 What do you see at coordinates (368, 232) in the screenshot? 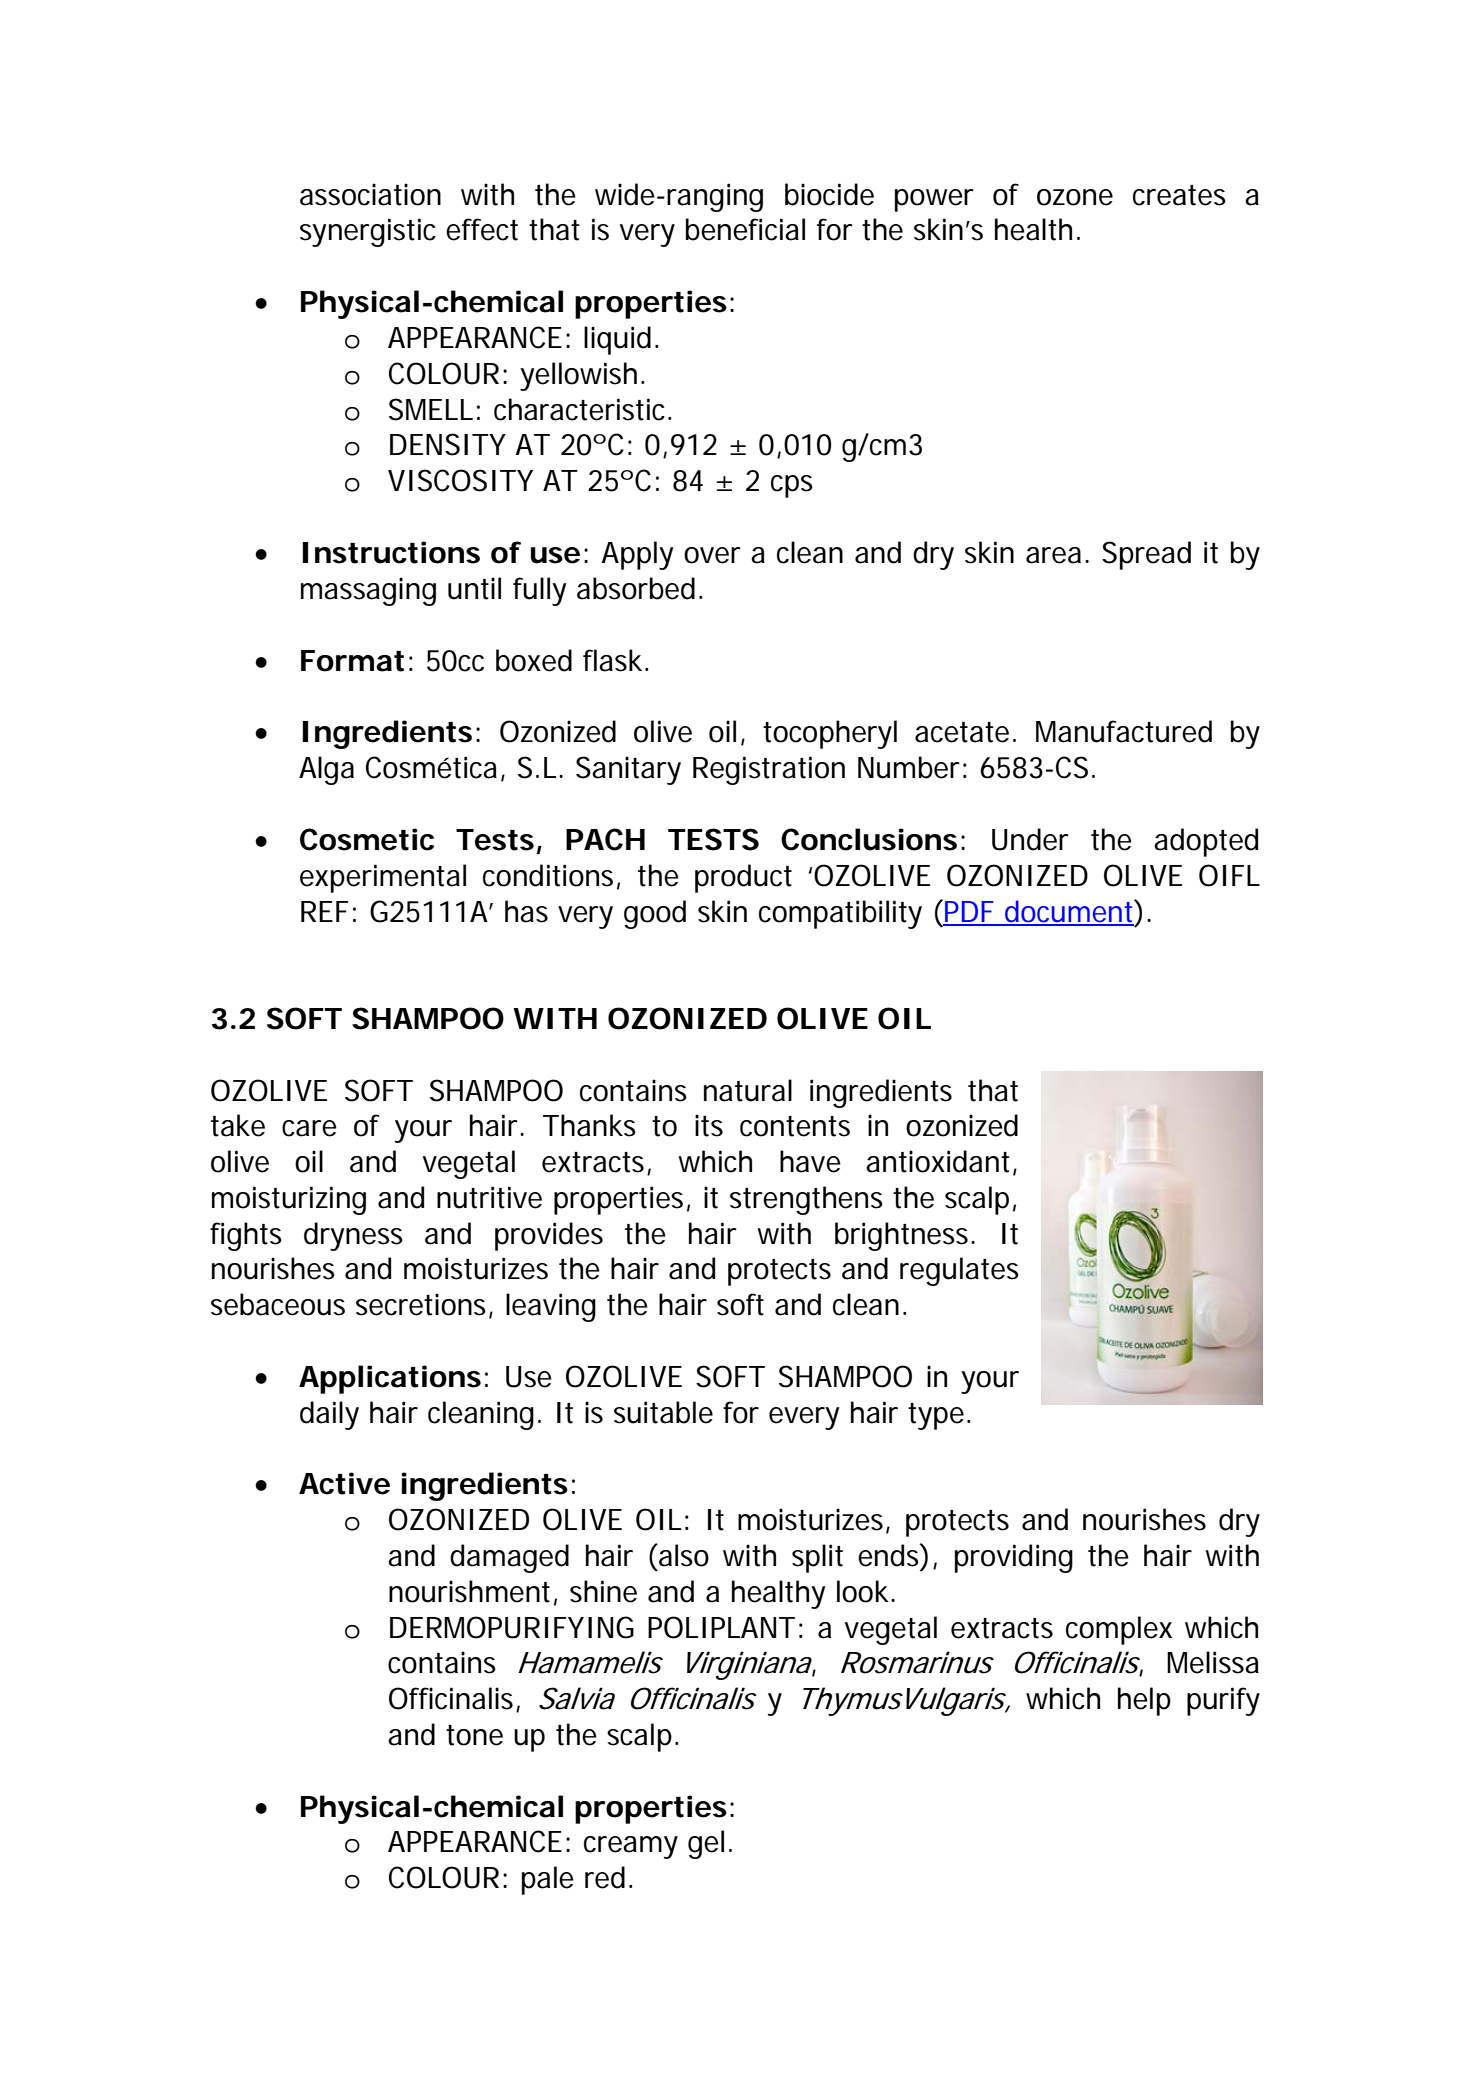
I see `synergistic` at bounding box center [368, 232].
